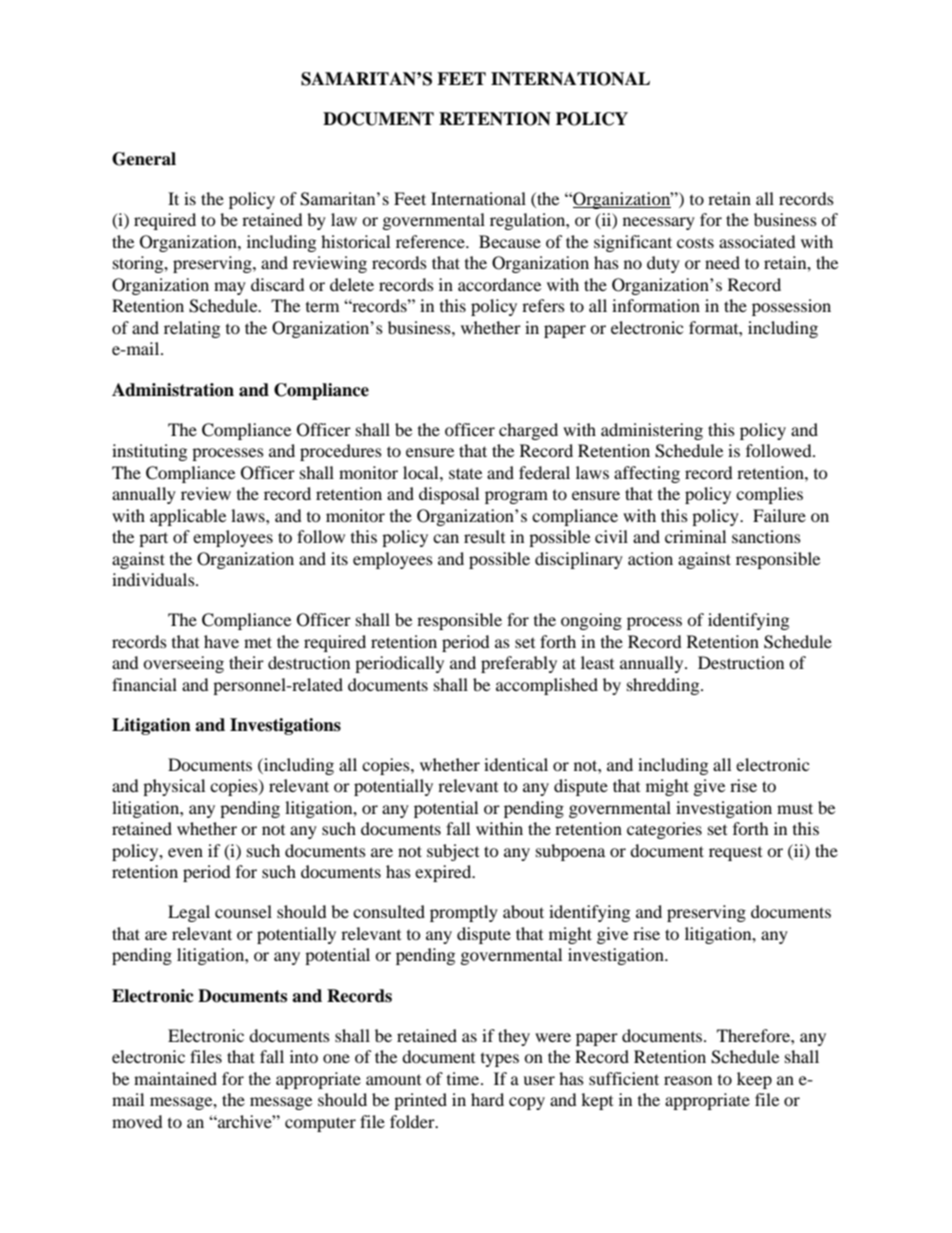 The height and width of the screenshot is (1233, 952). What do you see at coordinates (221, 641) in the screenshot?
I see `have` at bounding box center [221, 641].
